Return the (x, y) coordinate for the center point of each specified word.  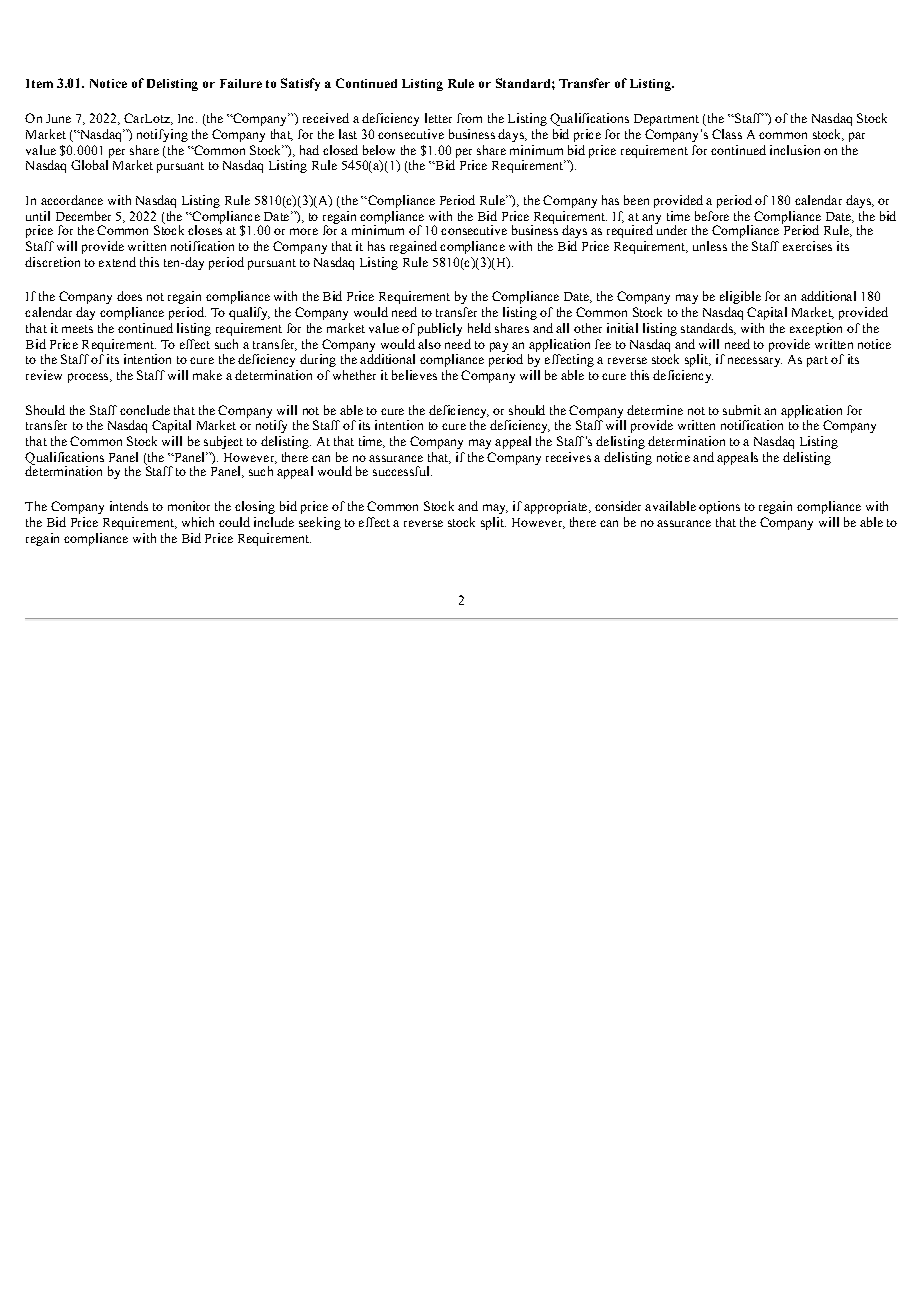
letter (438, 118)
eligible (740, 297)
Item (39, 83)
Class (727, 134)
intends (129, 506)
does (129, 296)
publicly (440, 329)
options (719, 507)
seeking (320, 523)
